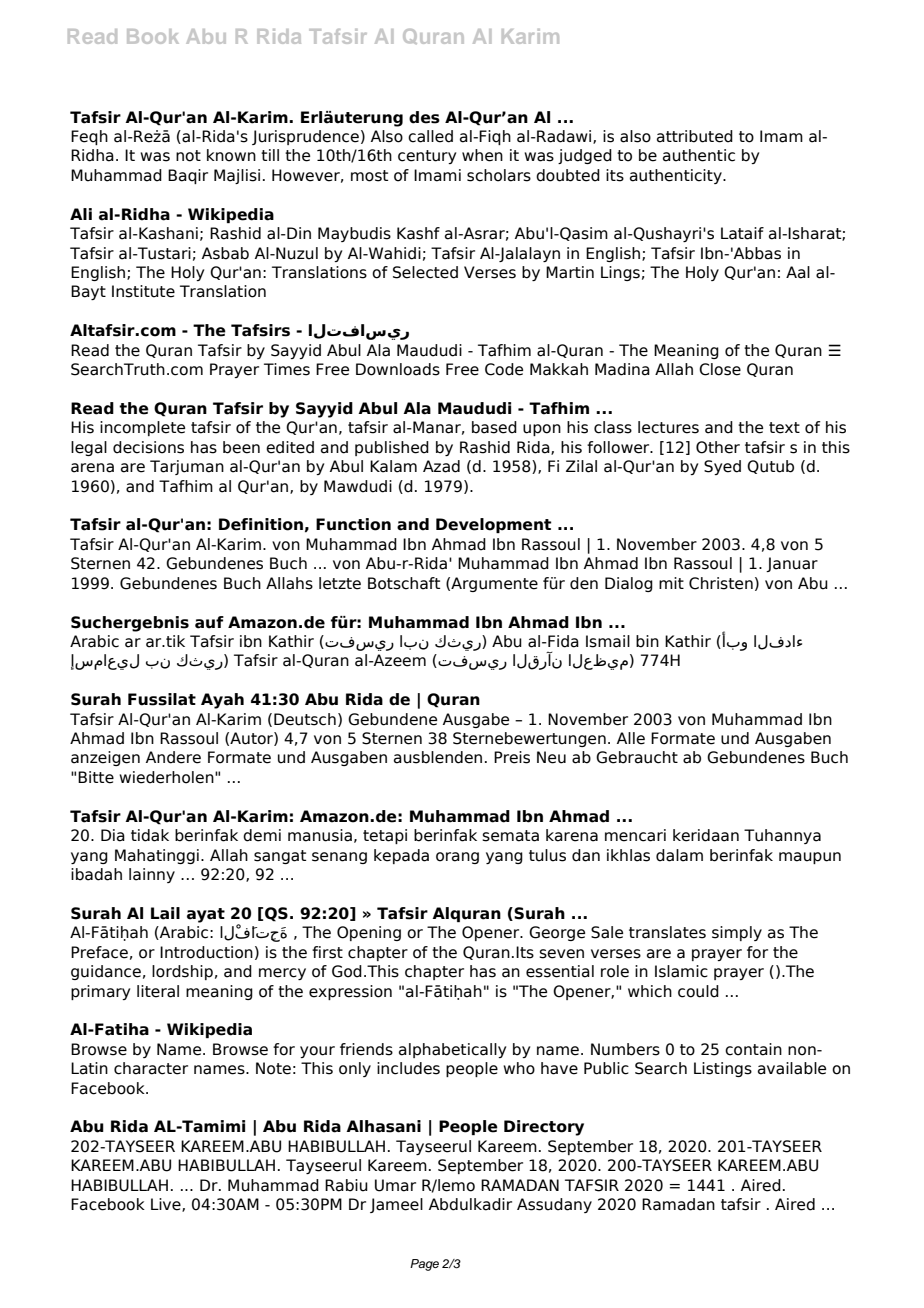  What do you see at coordinates (231, 155) in the image?
I see `known` at bounding box center [231, 155].
